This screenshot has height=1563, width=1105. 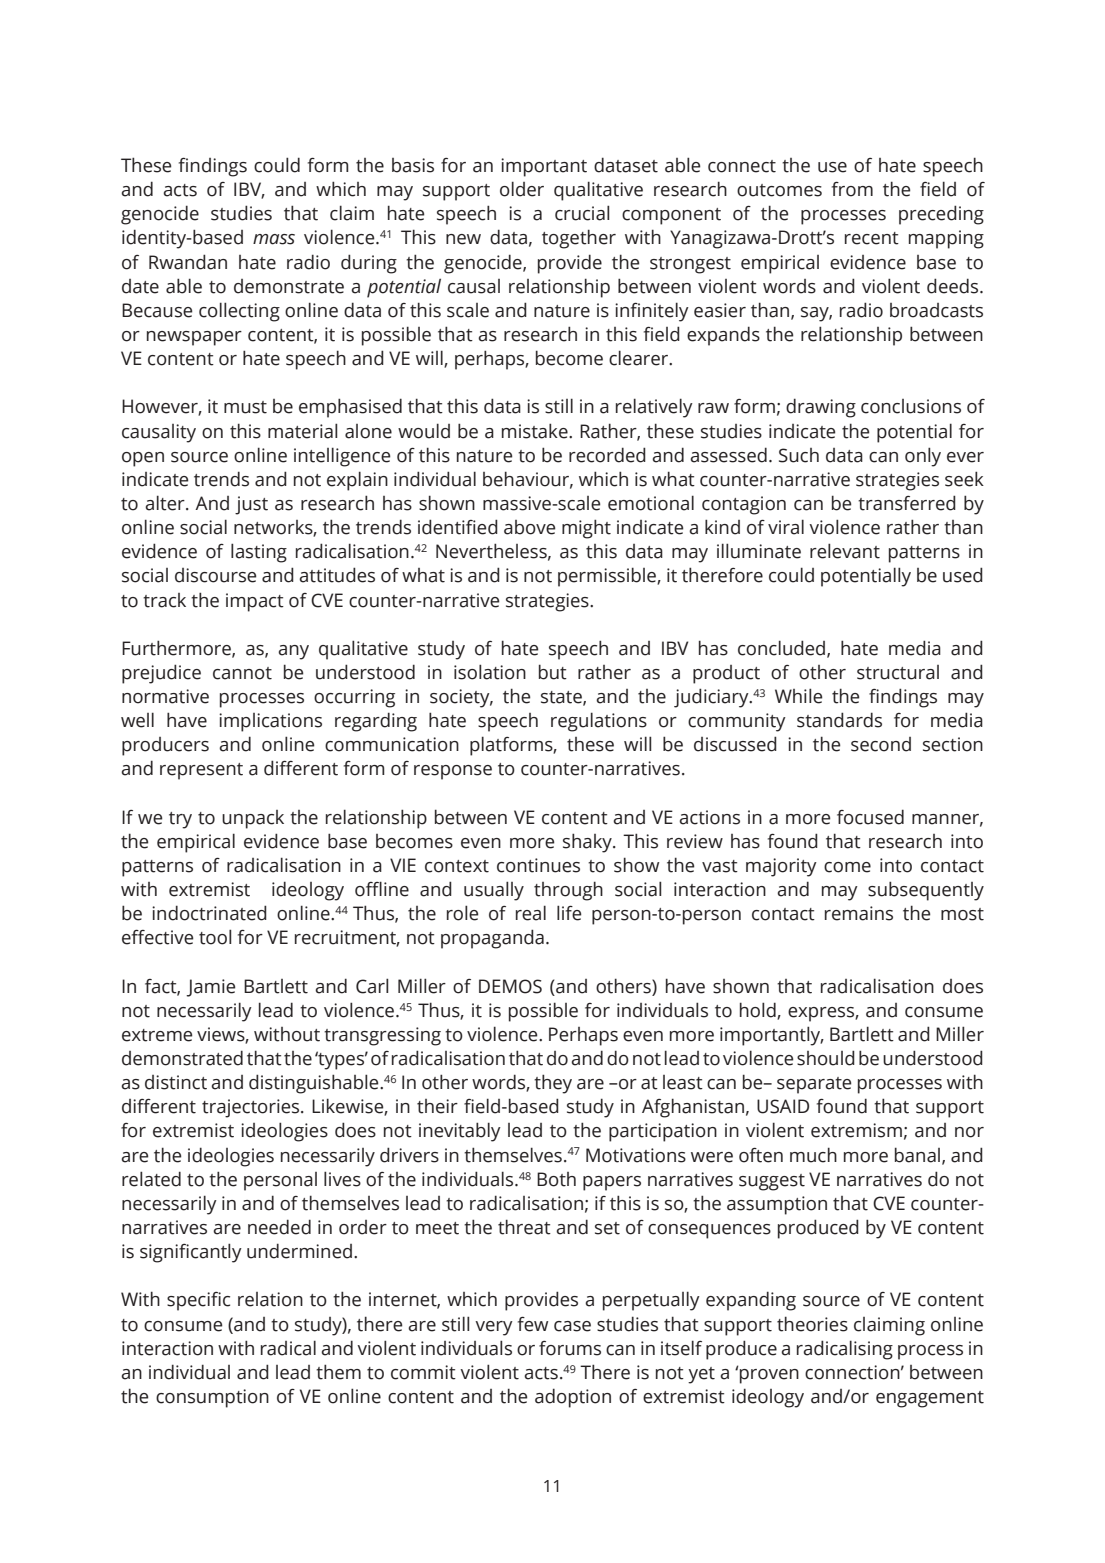 I want to click on must, so click(x=245, y=407).
